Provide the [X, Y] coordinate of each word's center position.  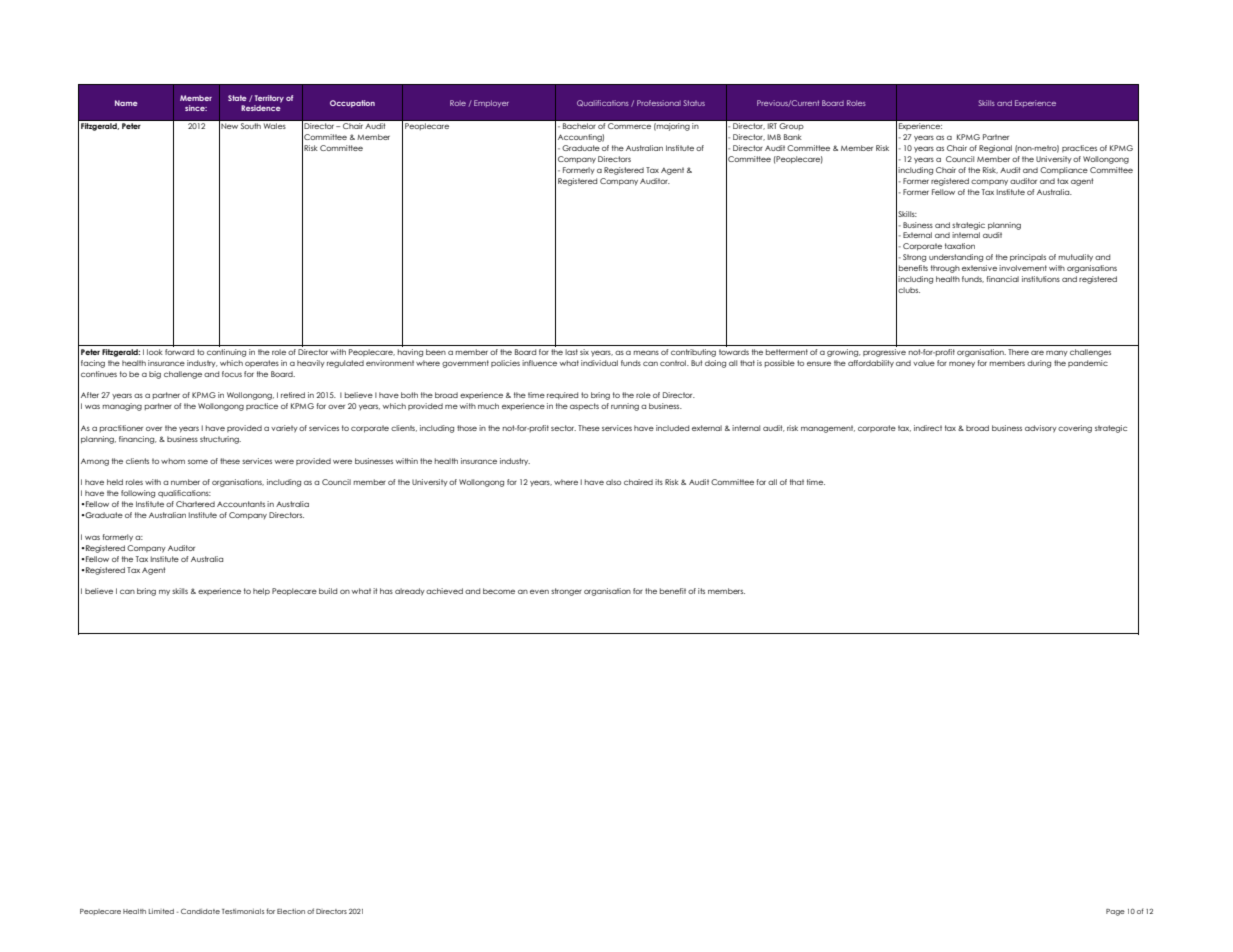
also [613, 482]
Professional [659, 103]
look [155, 352]
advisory [1041, 429]
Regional [995, 149]
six [584, 352]
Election [291, 911]
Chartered [195, 504]
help [261, 592]
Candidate [200, 911]
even [539, 591]
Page [1115, 912]
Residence [261, 108]
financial [1002, 279]
